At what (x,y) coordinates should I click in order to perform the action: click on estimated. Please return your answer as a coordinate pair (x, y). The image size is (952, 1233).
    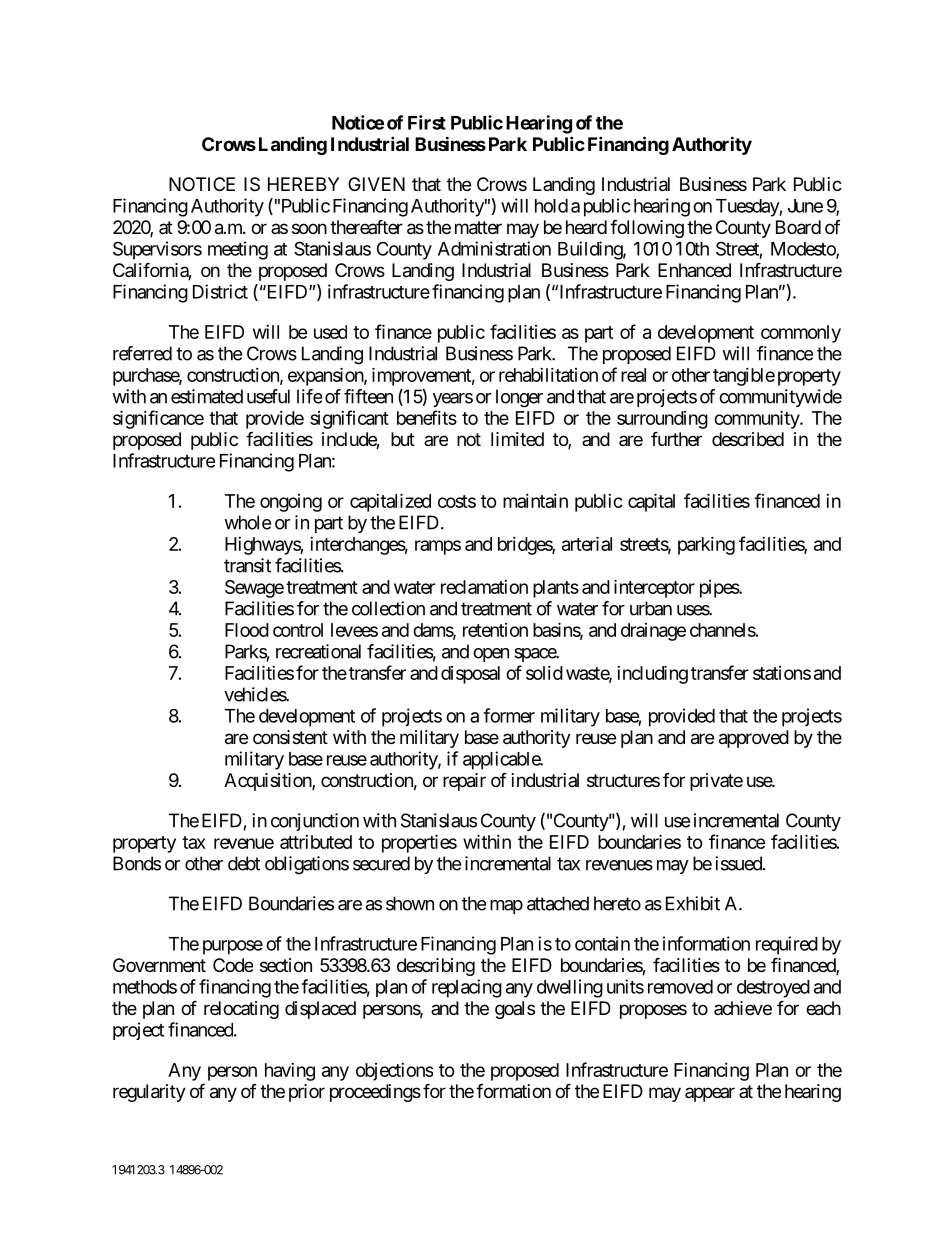
    Looking at the image, I should click on (207, 396).
